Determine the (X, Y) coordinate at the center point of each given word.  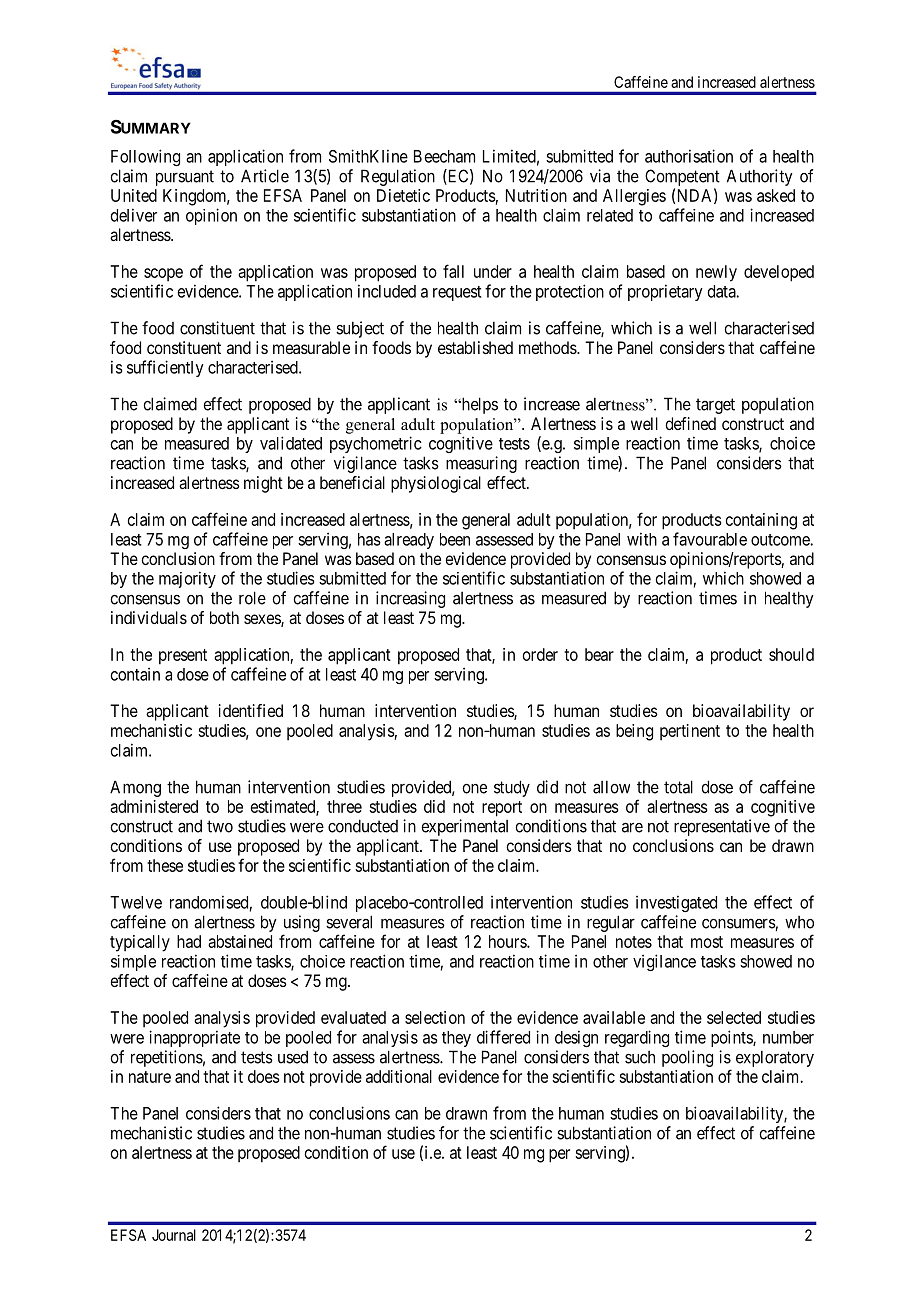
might (263, 484)
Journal (174, 1235)
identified (251, 710)
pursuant (185, 178)
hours (508, 941)
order (540, 654)
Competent (682, 177)
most (707, 942)
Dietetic (403, 195)
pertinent (690, 732)
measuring (481, 464)
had (189, 941)
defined (690, 423)
